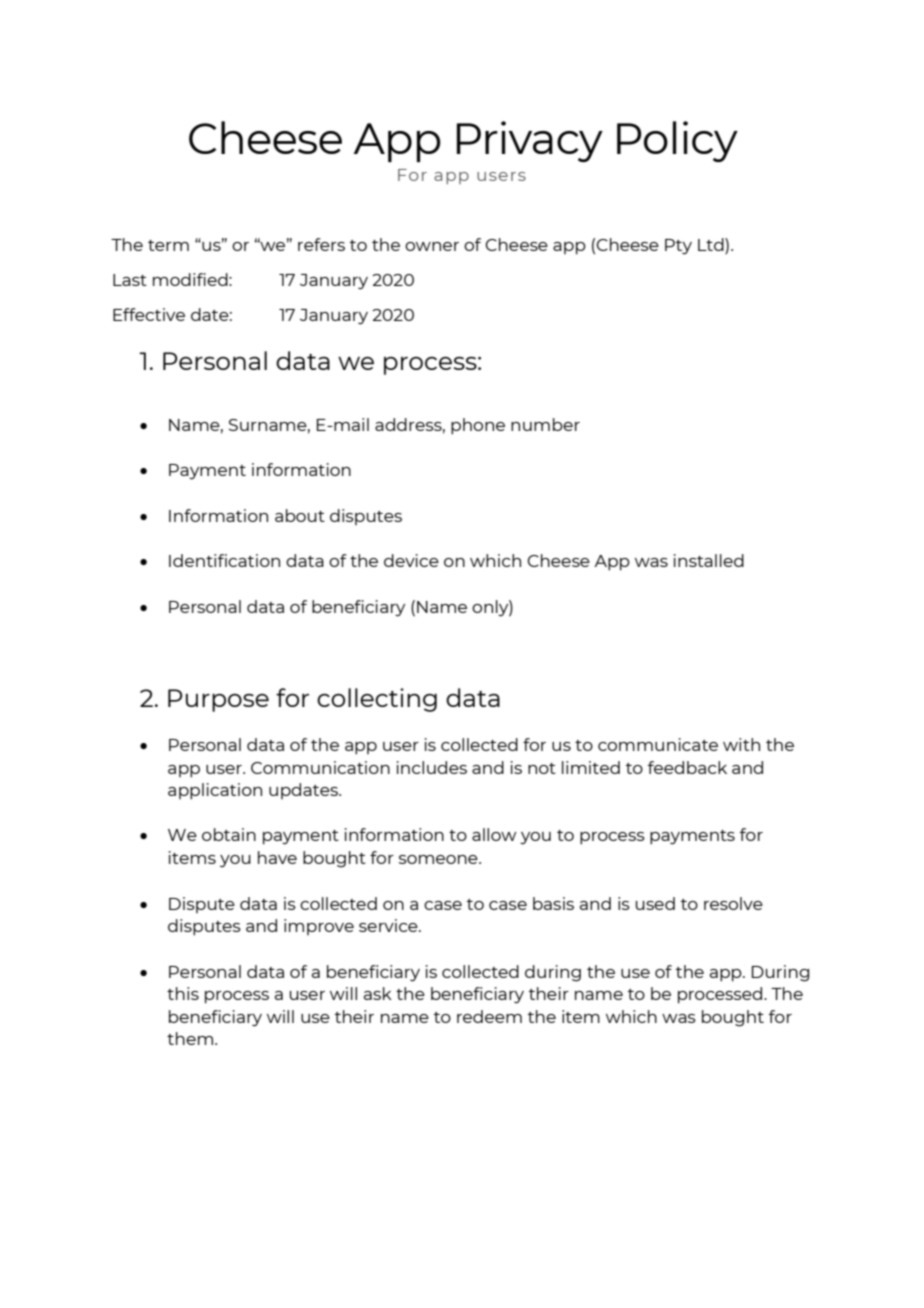 This page has height=1308, width=924. Describe the element at coordinates (658, 744) in the page. I see `communicate` at that location.
